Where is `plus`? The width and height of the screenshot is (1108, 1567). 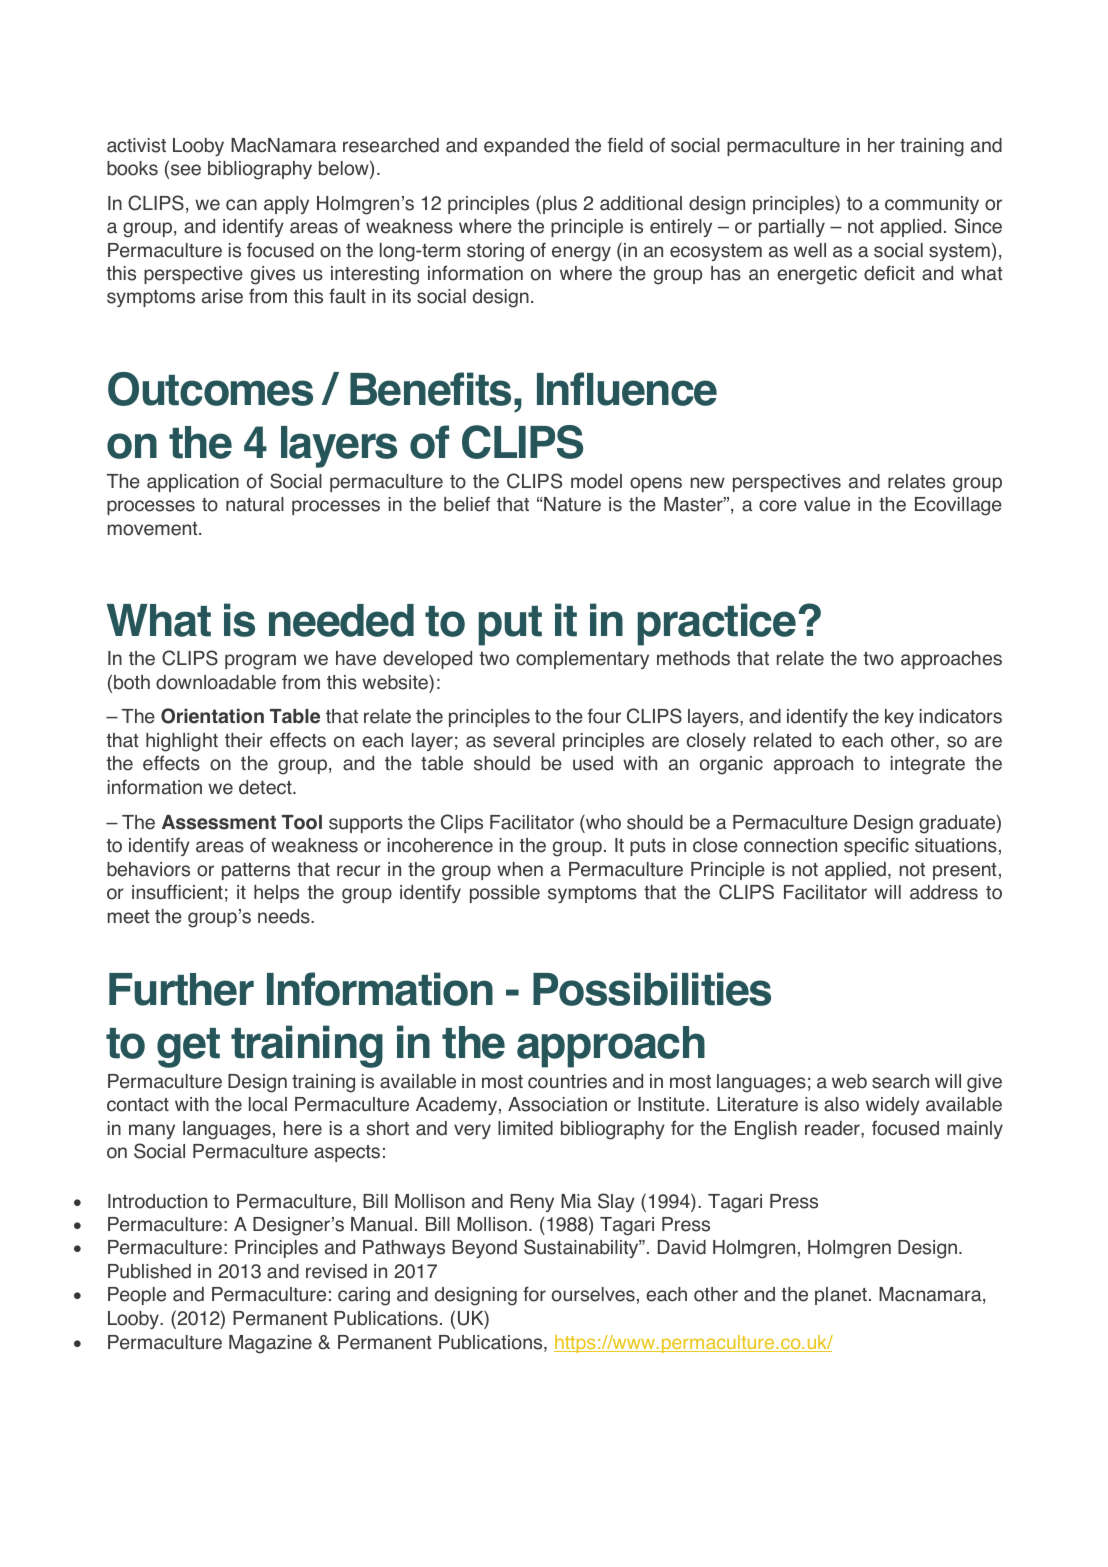 plus is located at coordinates (560, 205).
